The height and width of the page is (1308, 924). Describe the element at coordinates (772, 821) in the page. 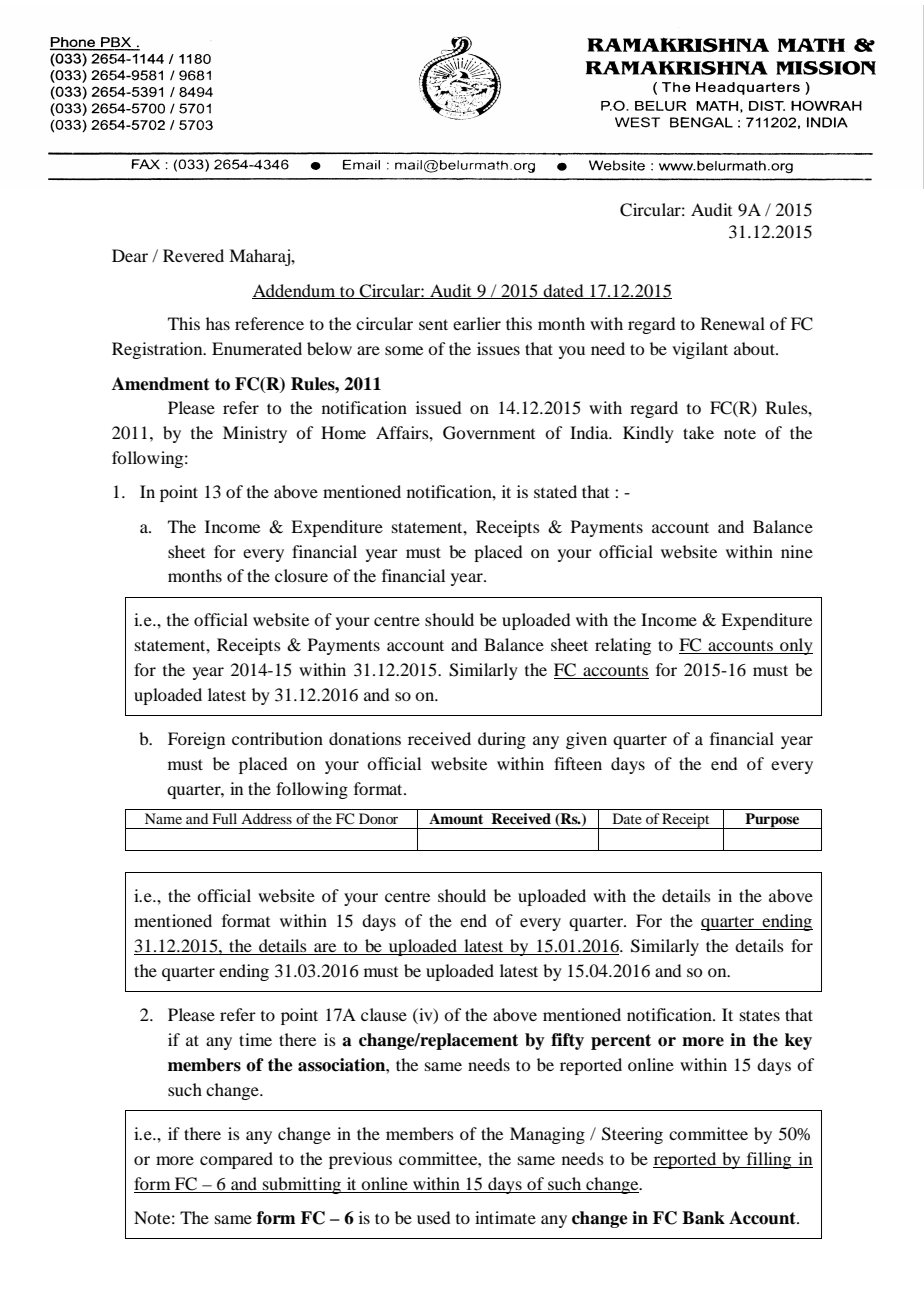

I see `Purpose` at that location.
